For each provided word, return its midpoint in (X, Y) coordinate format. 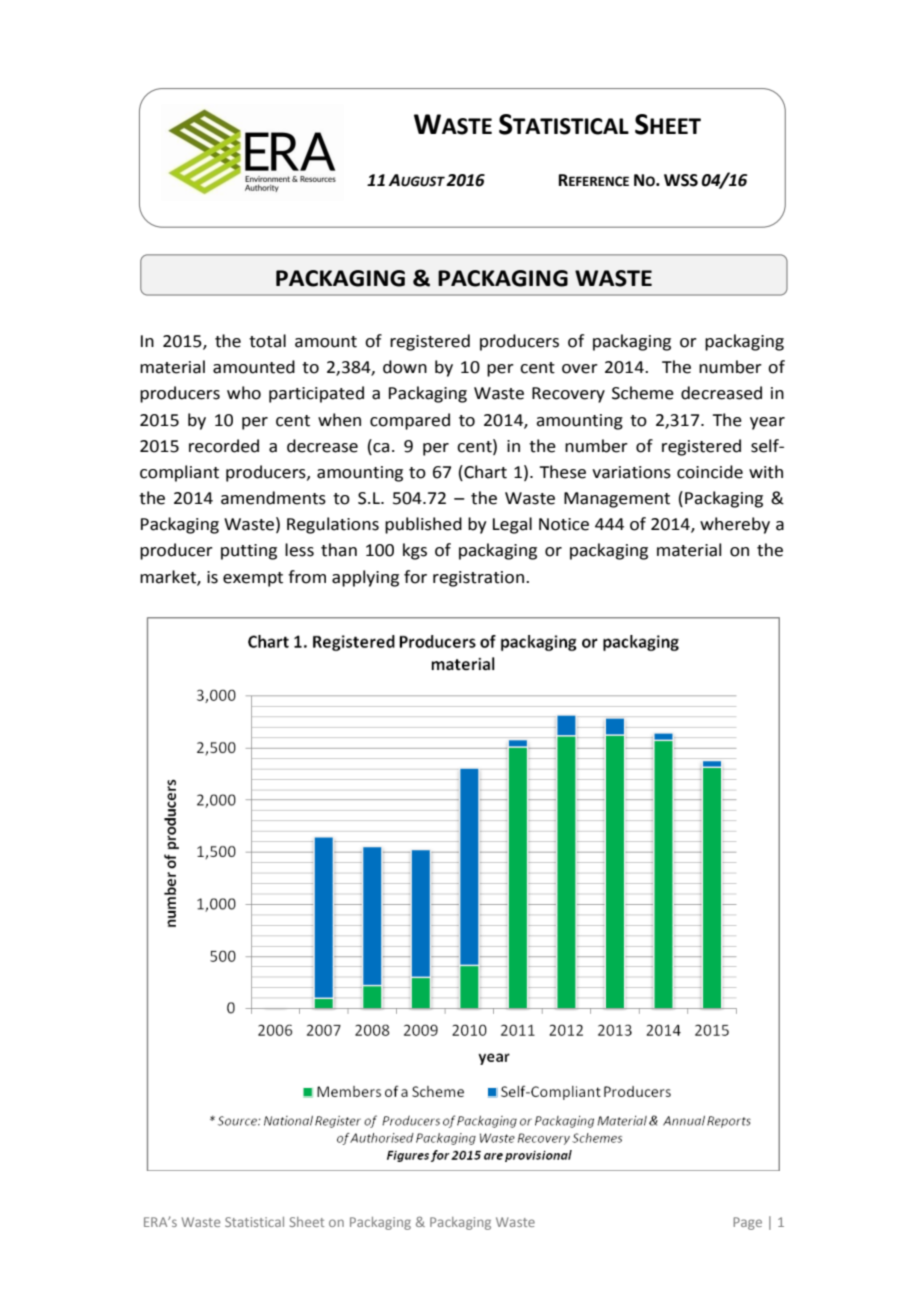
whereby (735, 525)
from (307, 577)
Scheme (643, 393)
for (415, 577)
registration (478, 579)
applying (365, 578)
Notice (564, 524)
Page (747, 1223)
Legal (512, 525)
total (267, 341)
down (405, 367)
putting (249, 552)
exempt (253, 579)
